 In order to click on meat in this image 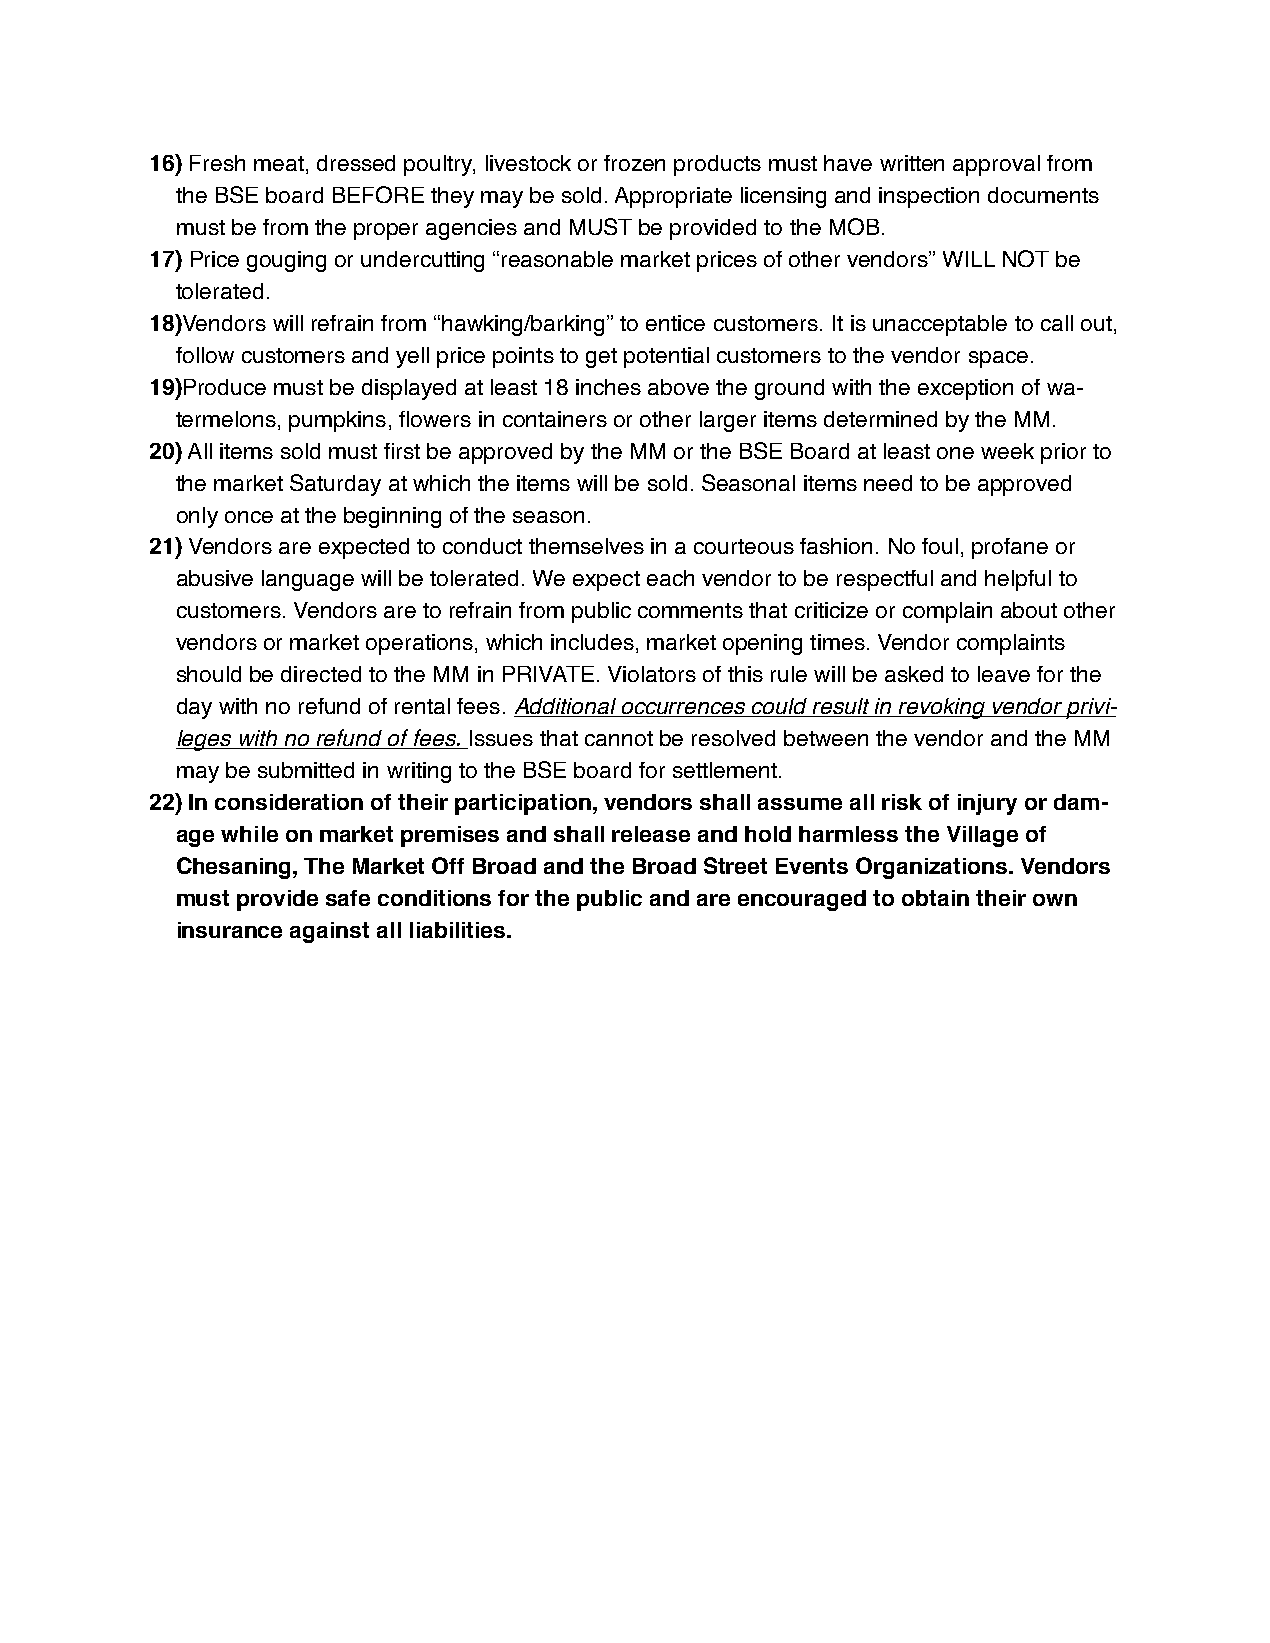, I will do `click(279, 163)`.
